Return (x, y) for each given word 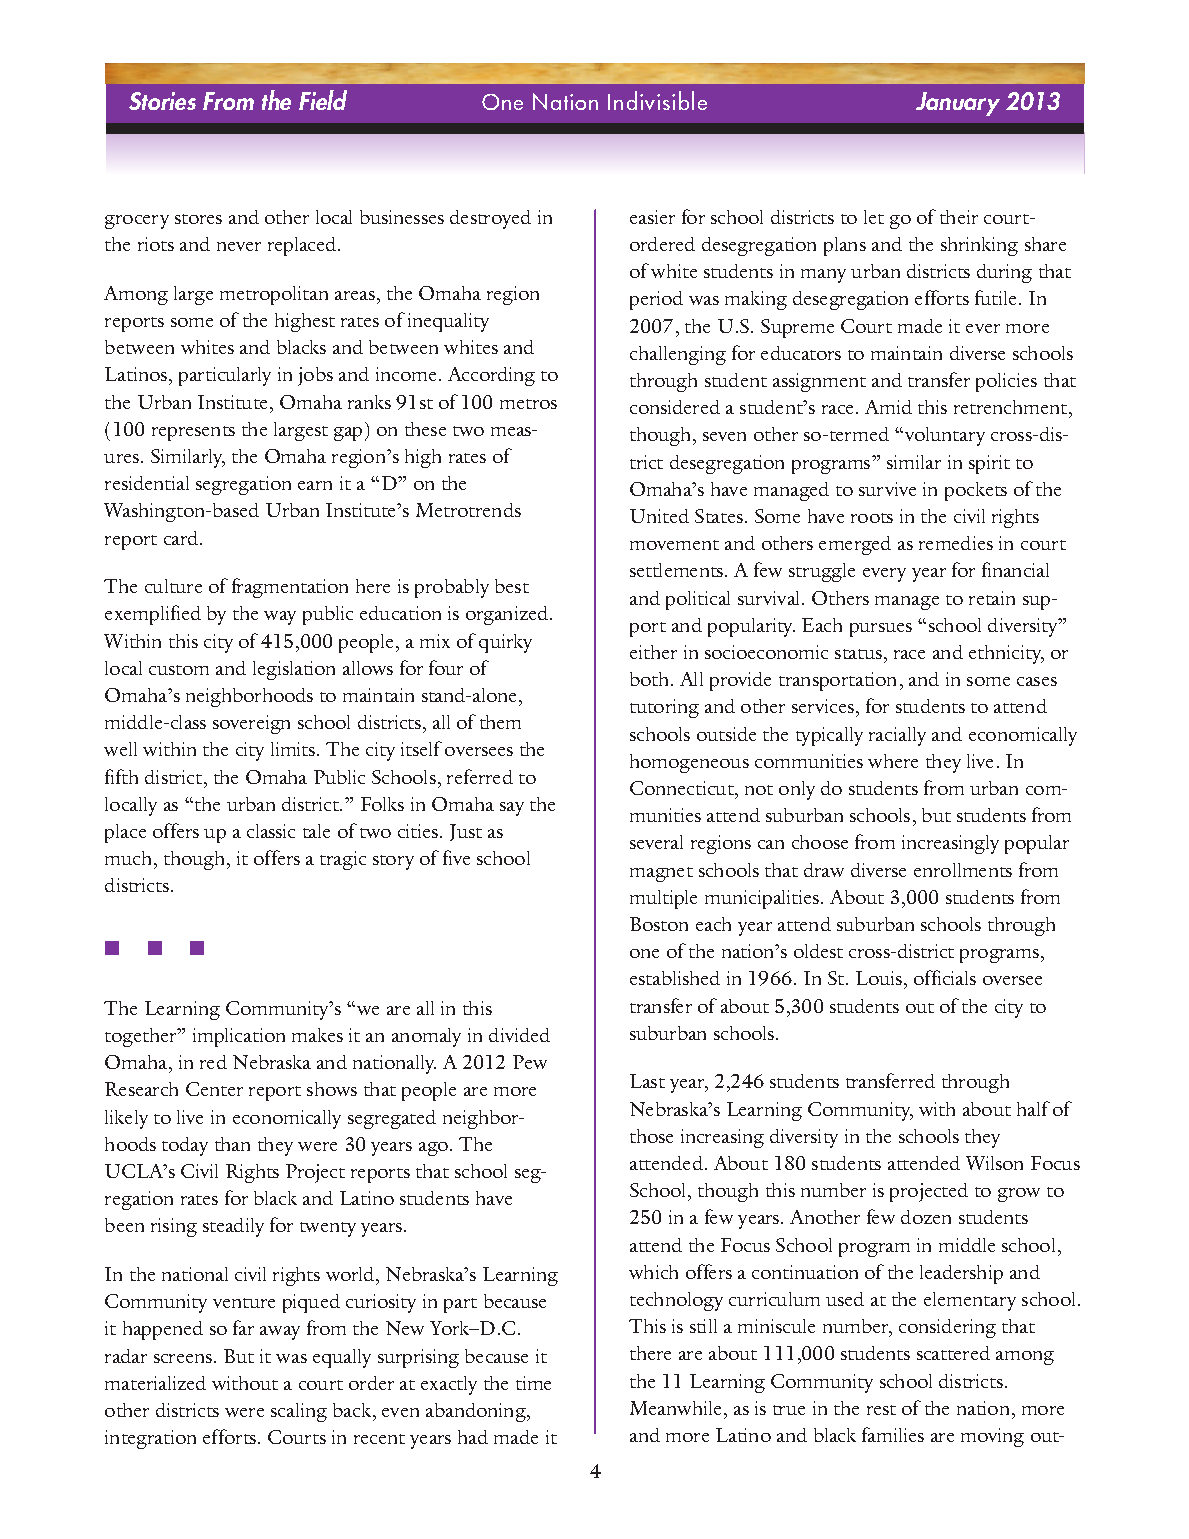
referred (480, 776)
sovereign (251, 724)
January (958, 104)
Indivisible (657, 100)
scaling (299, 1412)
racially (897, 736)
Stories (162, 101)
